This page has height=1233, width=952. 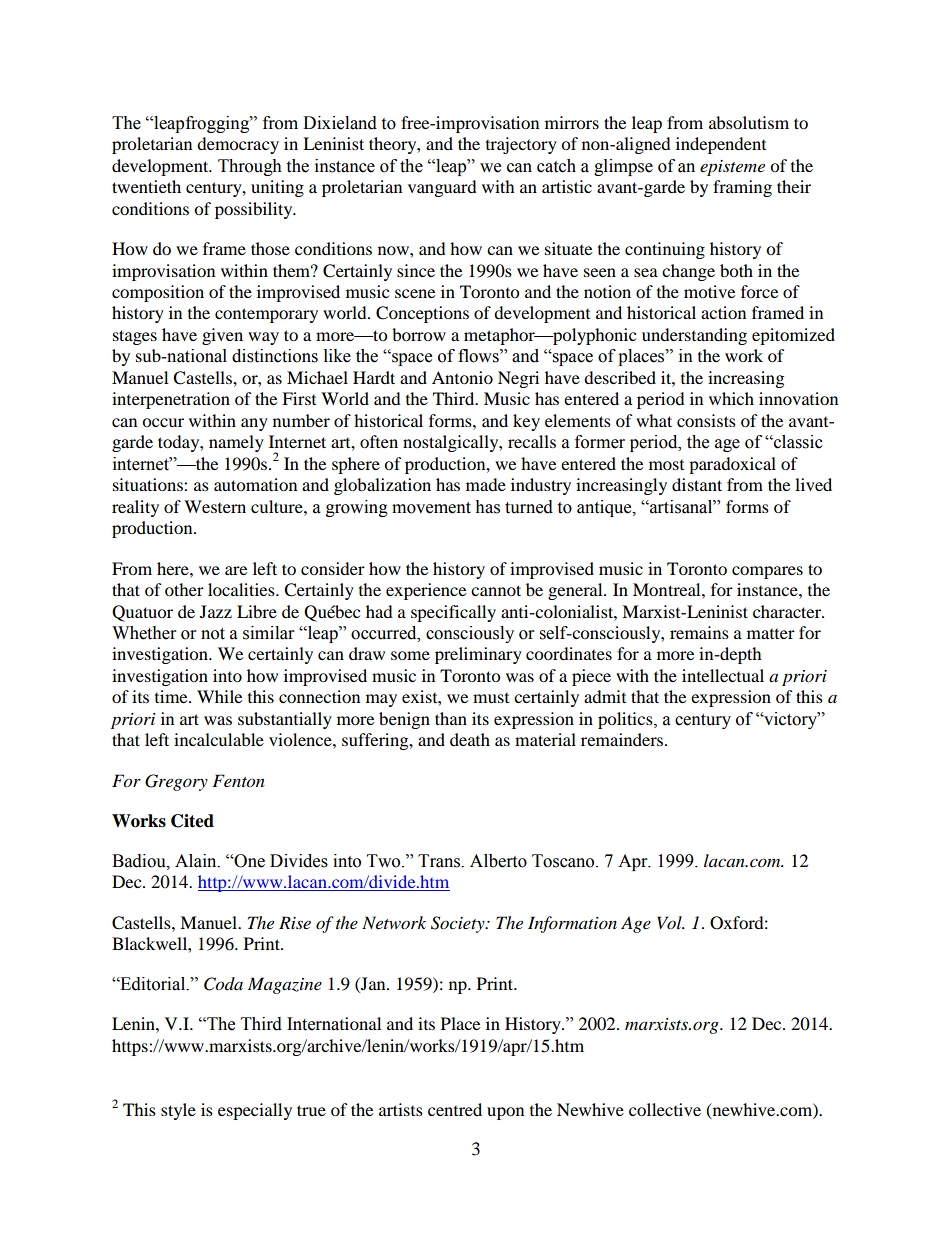 What do you see at coordinates (721, 145) in the page?
I see `independent` at bounding box center [721, 145].
